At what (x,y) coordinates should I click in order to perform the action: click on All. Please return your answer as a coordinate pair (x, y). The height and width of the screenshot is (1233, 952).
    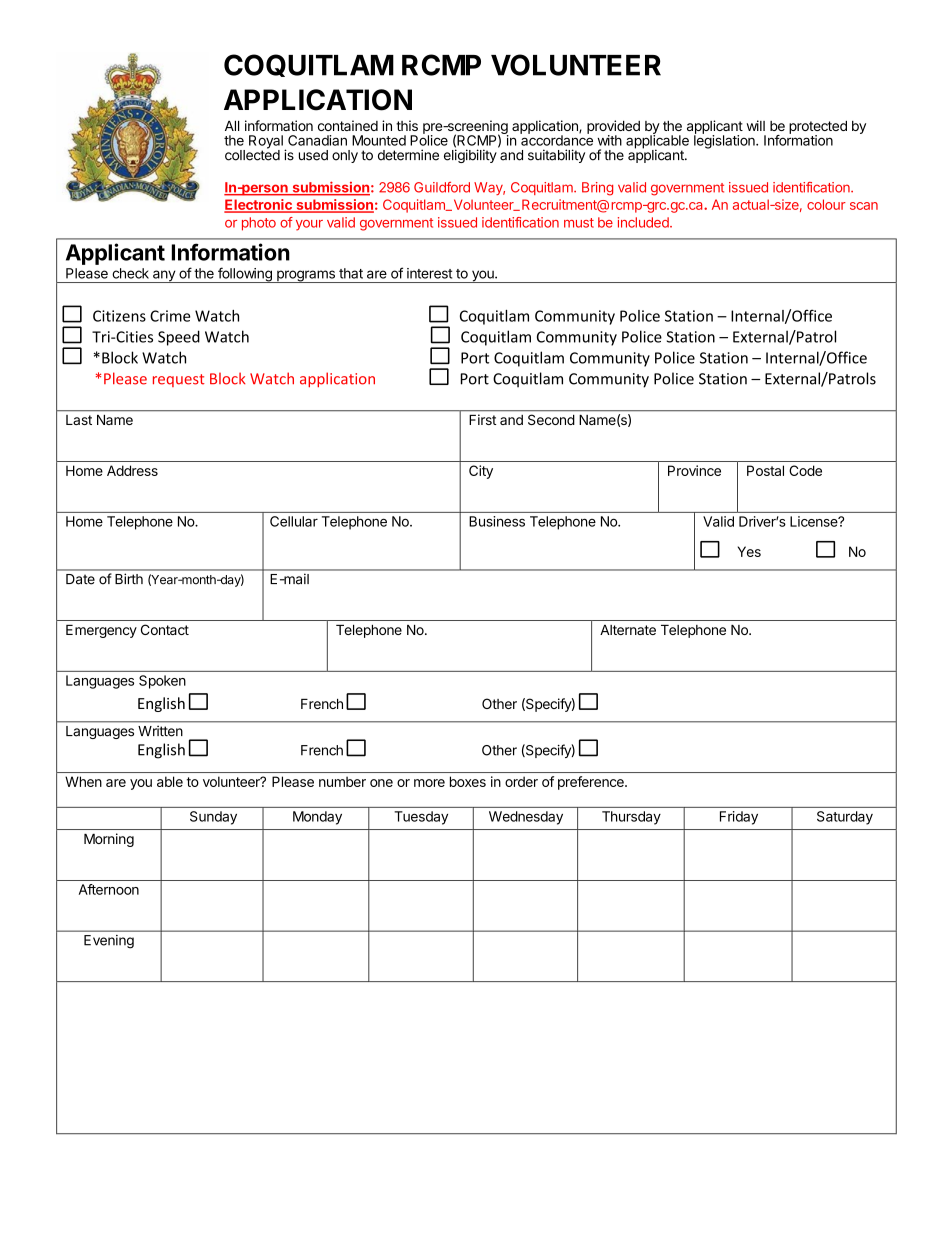
    Looking at the image, I should click on (232, 126).
